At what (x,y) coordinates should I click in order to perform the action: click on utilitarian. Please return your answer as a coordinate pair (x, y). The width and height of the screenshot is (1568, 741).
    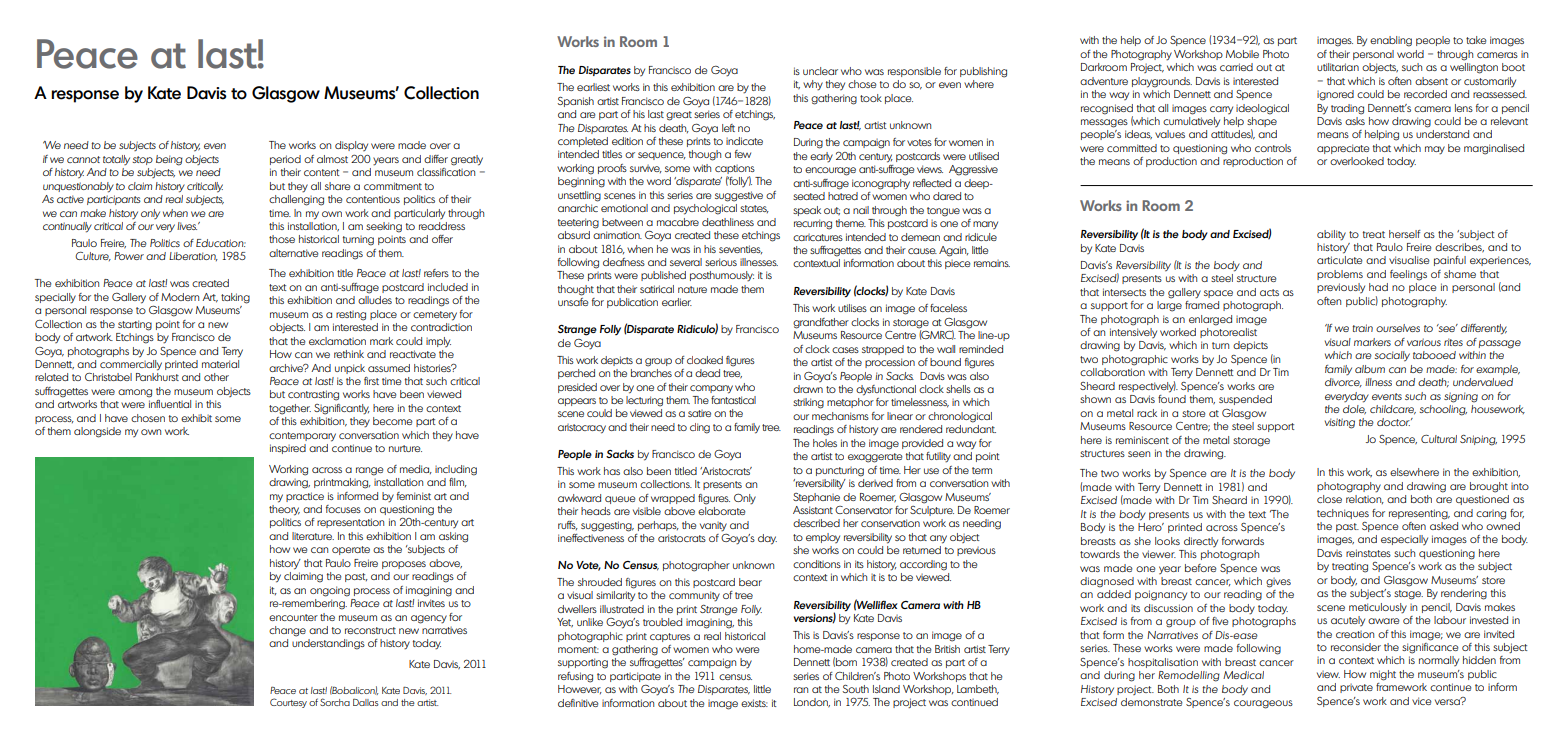
    Looking at the image, I should click on (1338, 67).
